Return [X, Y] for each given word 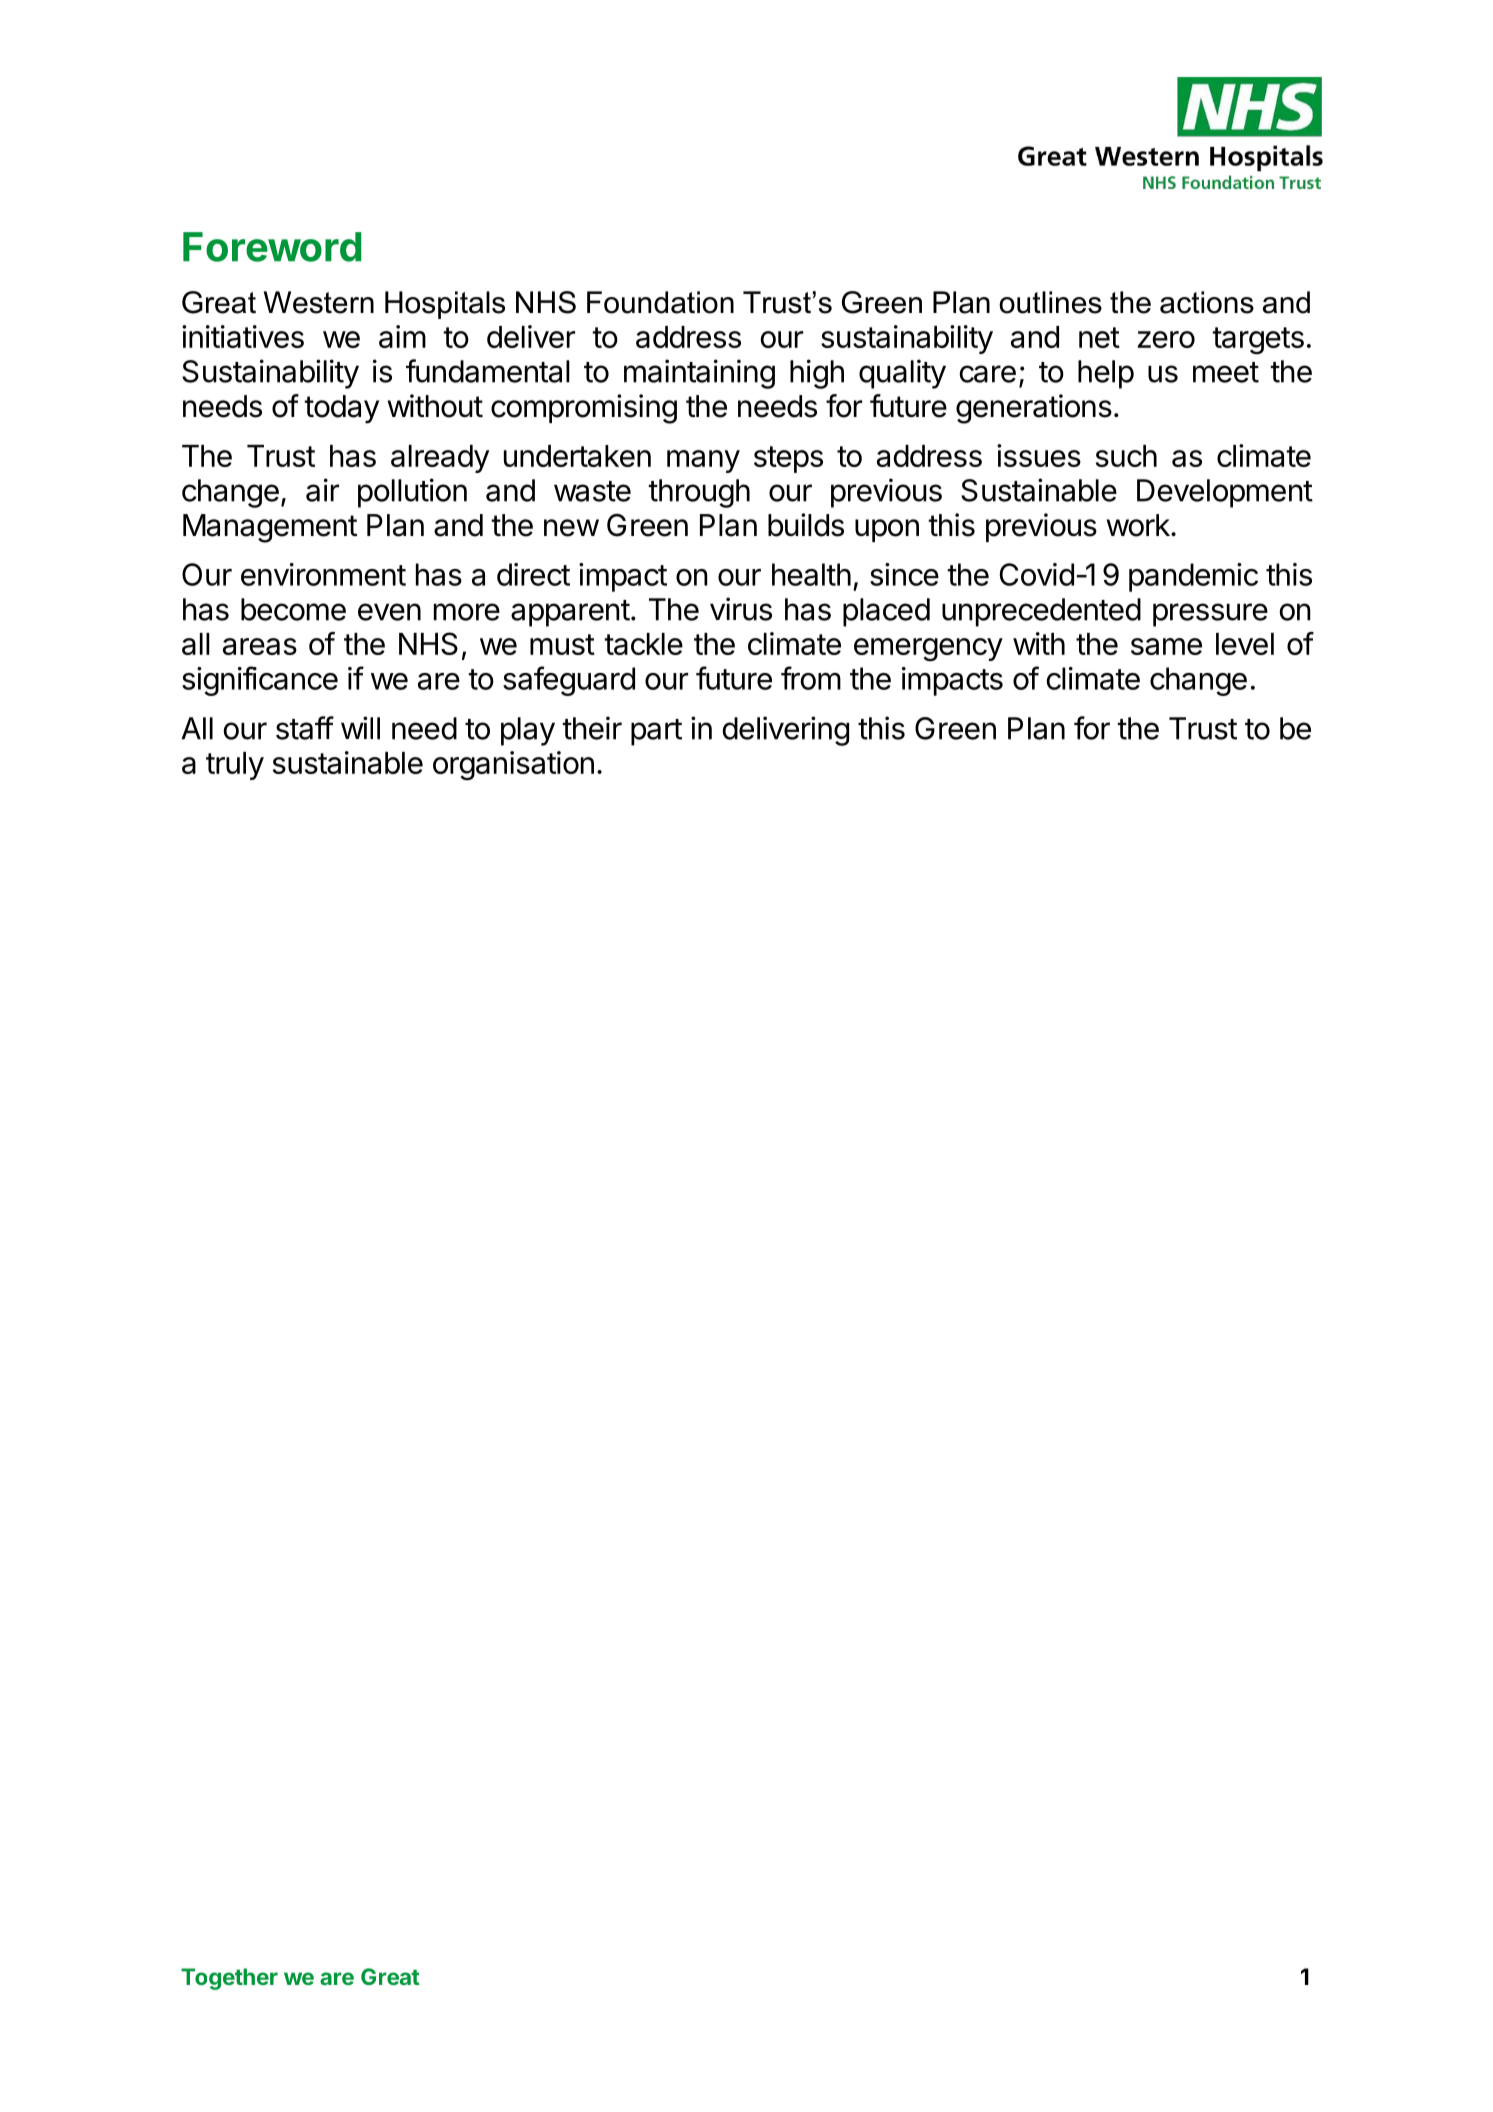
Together [229, 1979]
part [656, 732]
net [1099, 337]
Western [319, 302]
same [1166, 646]
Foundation [660, 302]
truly [235, 766]
